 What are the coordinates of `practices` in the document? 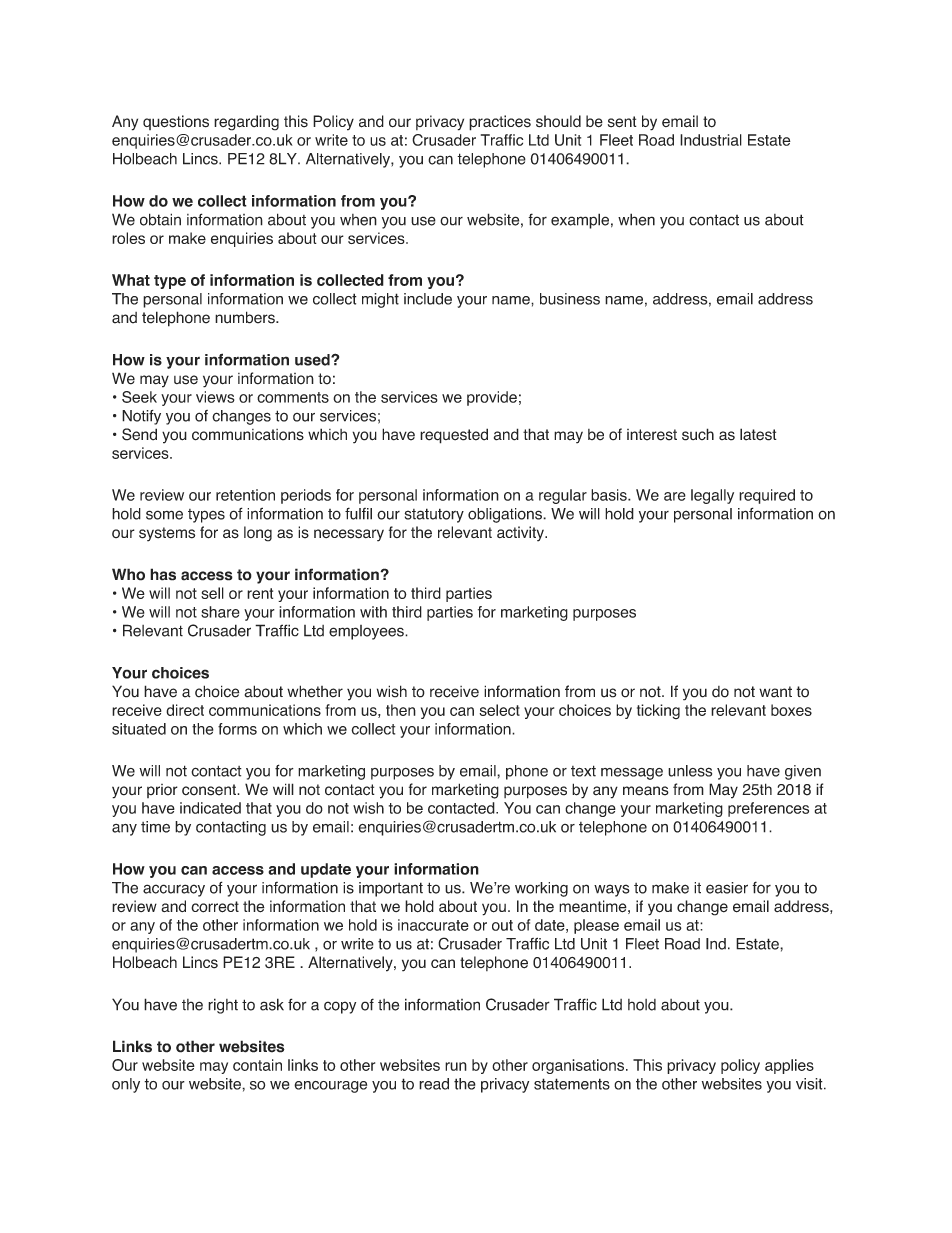 It's located at (500, 123).
